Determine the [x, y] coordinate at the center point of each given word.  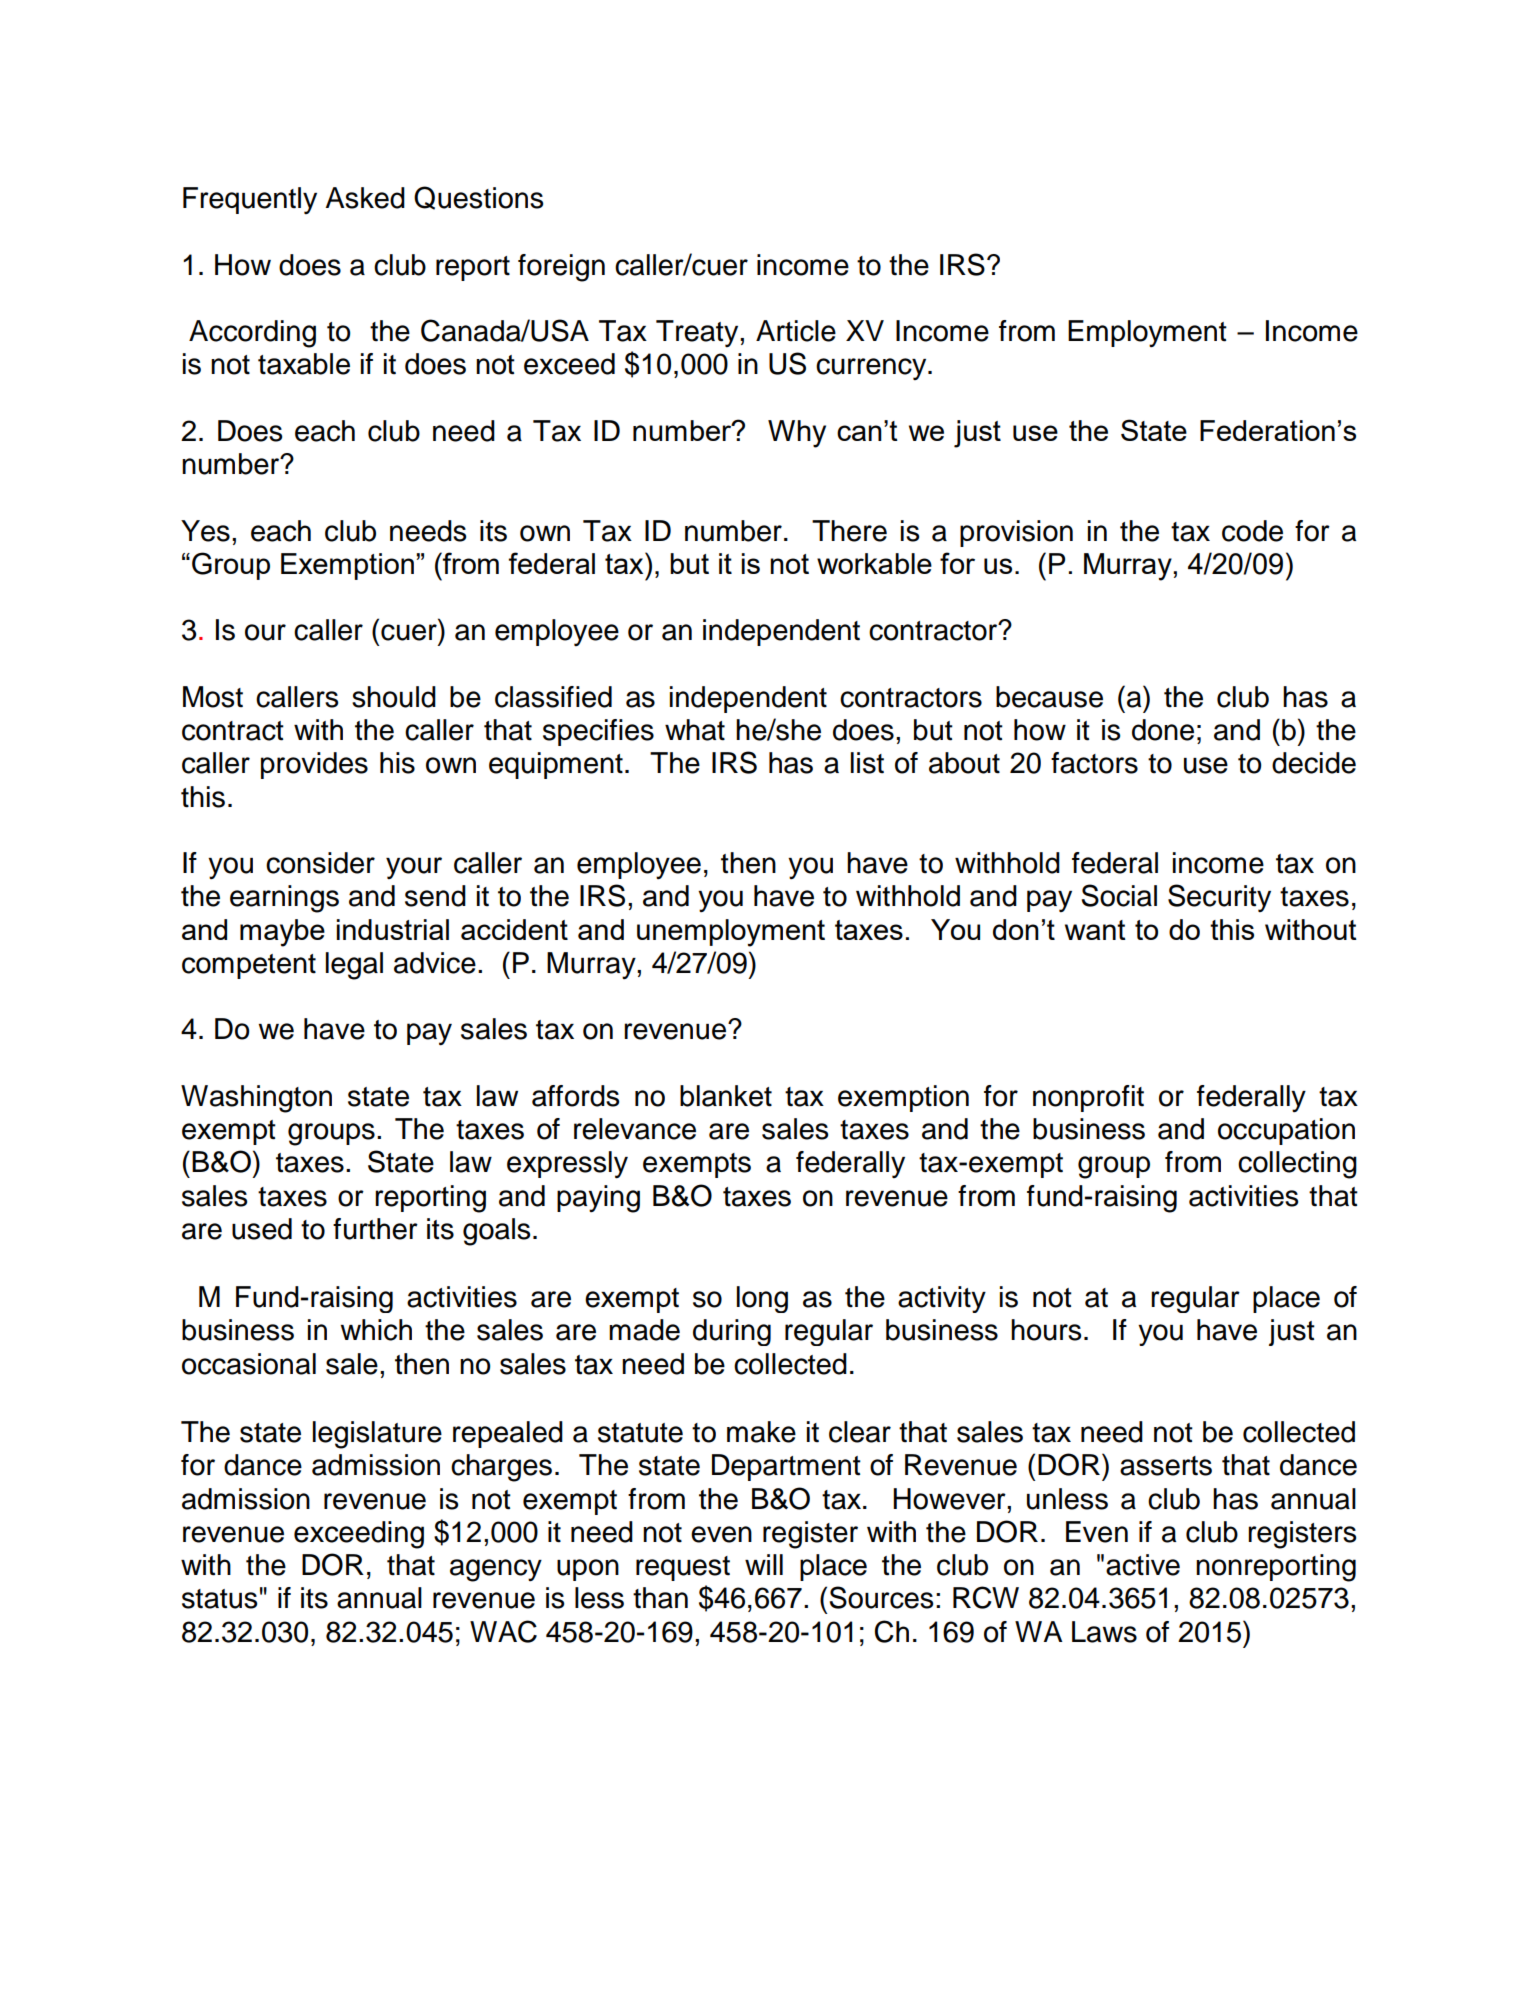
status [219, 1599]
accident [514, 929]
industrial [392, 929]
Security [1219, 898]
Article [796, 331]
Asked [365, 198]
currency [872, 369]
